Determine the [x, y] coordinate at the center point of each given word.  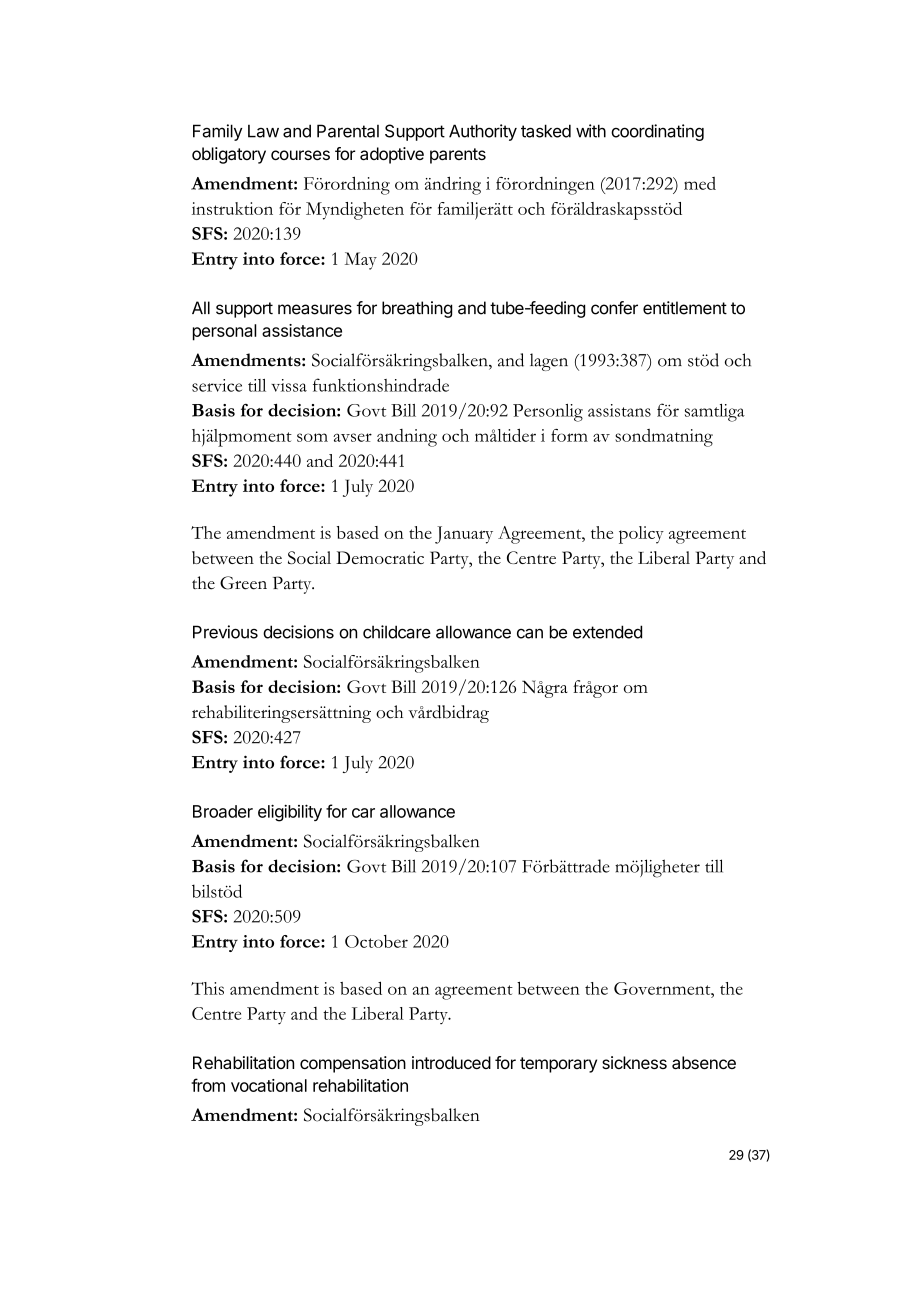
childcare [397, 632]
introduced [451, 1062]
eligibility [290, 813]
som [312, 437]
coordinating [657, 132]
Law [263, 131]
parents [458, 156]
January [464, 535]
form [569, 435]
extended [607, 632]
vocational [269, 1085]
